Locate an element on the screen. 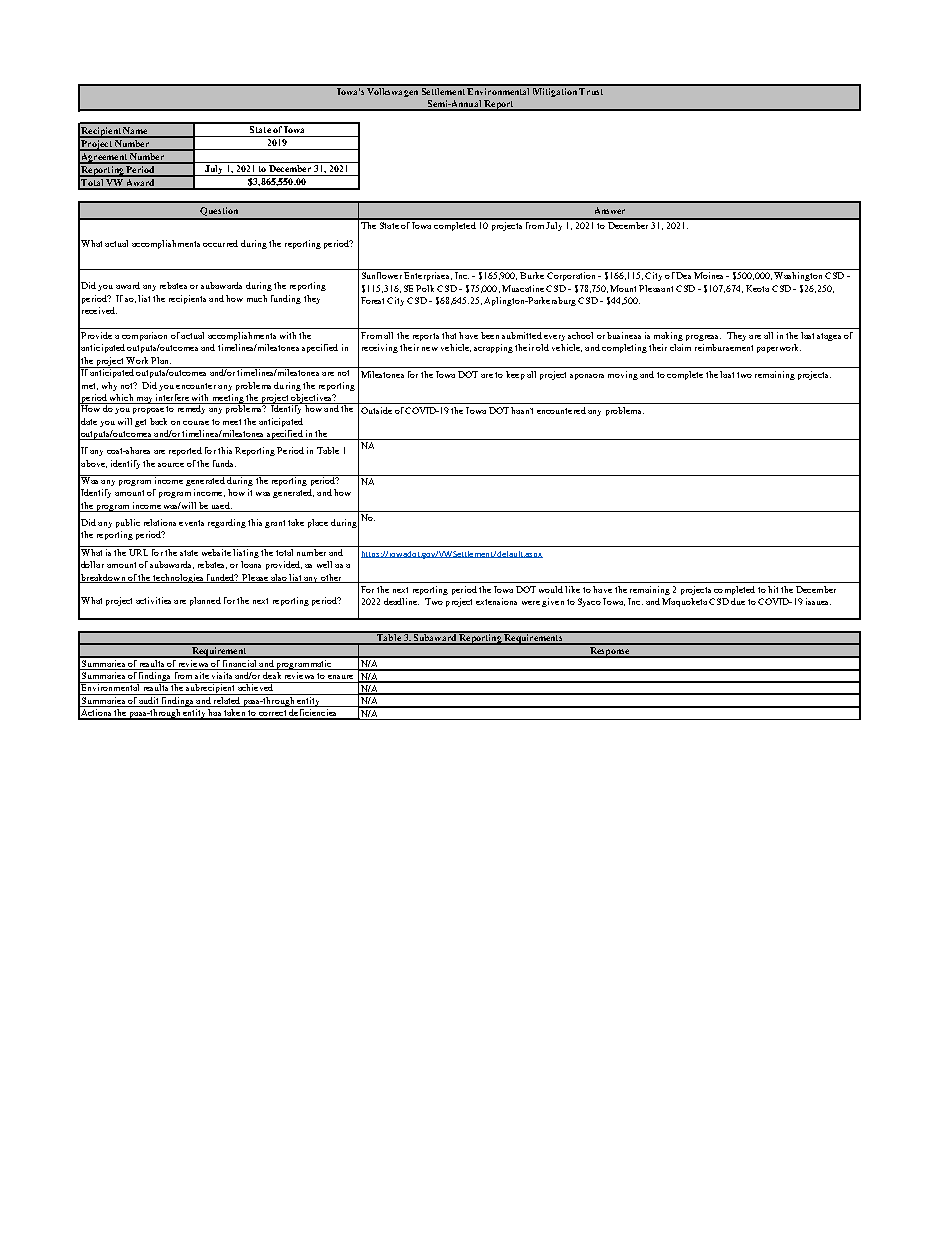  achieved is located at coordinates (256, 686).
